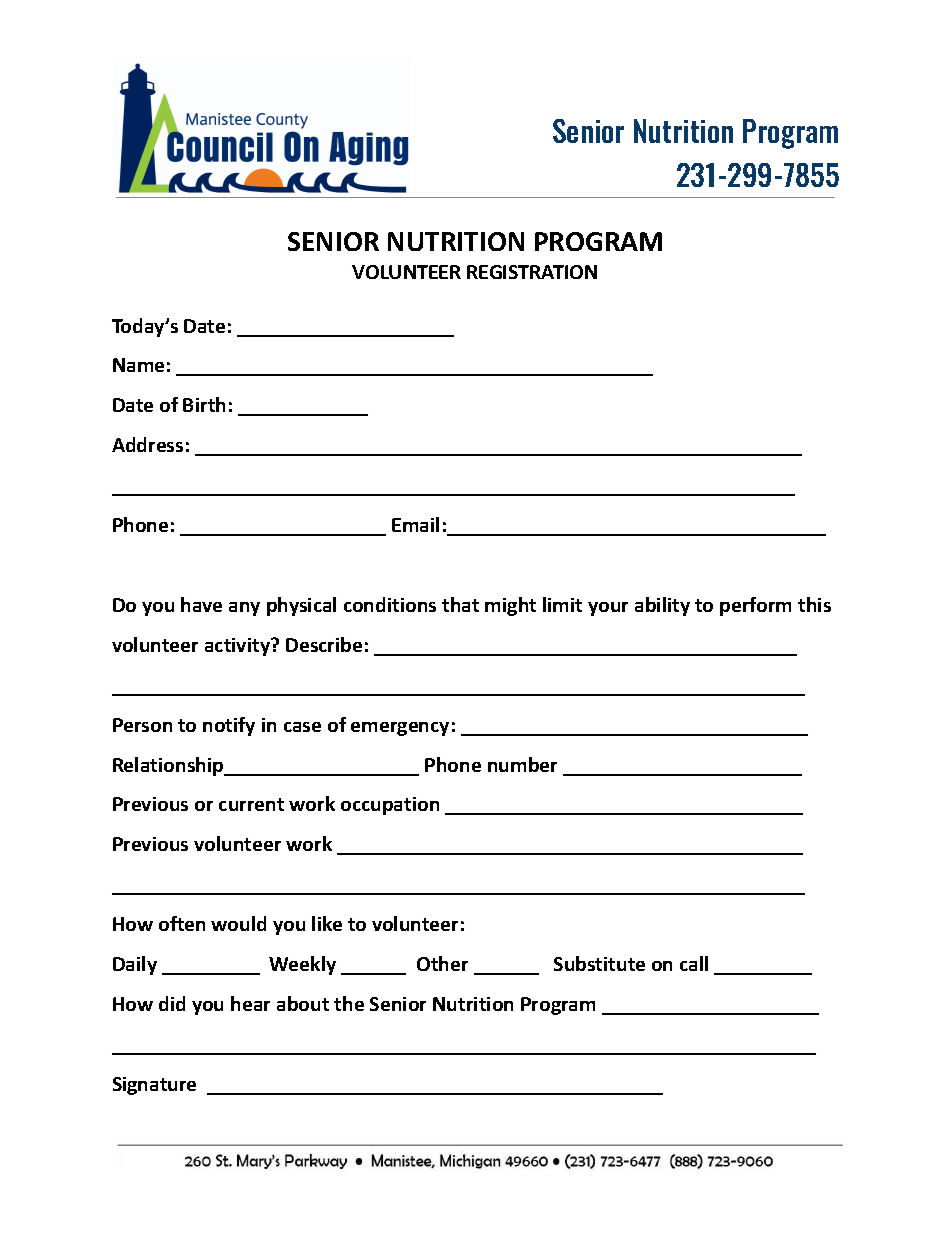 The height and width of the screenshot is (1233, 952). What do you see at coordinates (755, 606) in the screenshot?
I see `perform` at bounding box center [755, 606].
